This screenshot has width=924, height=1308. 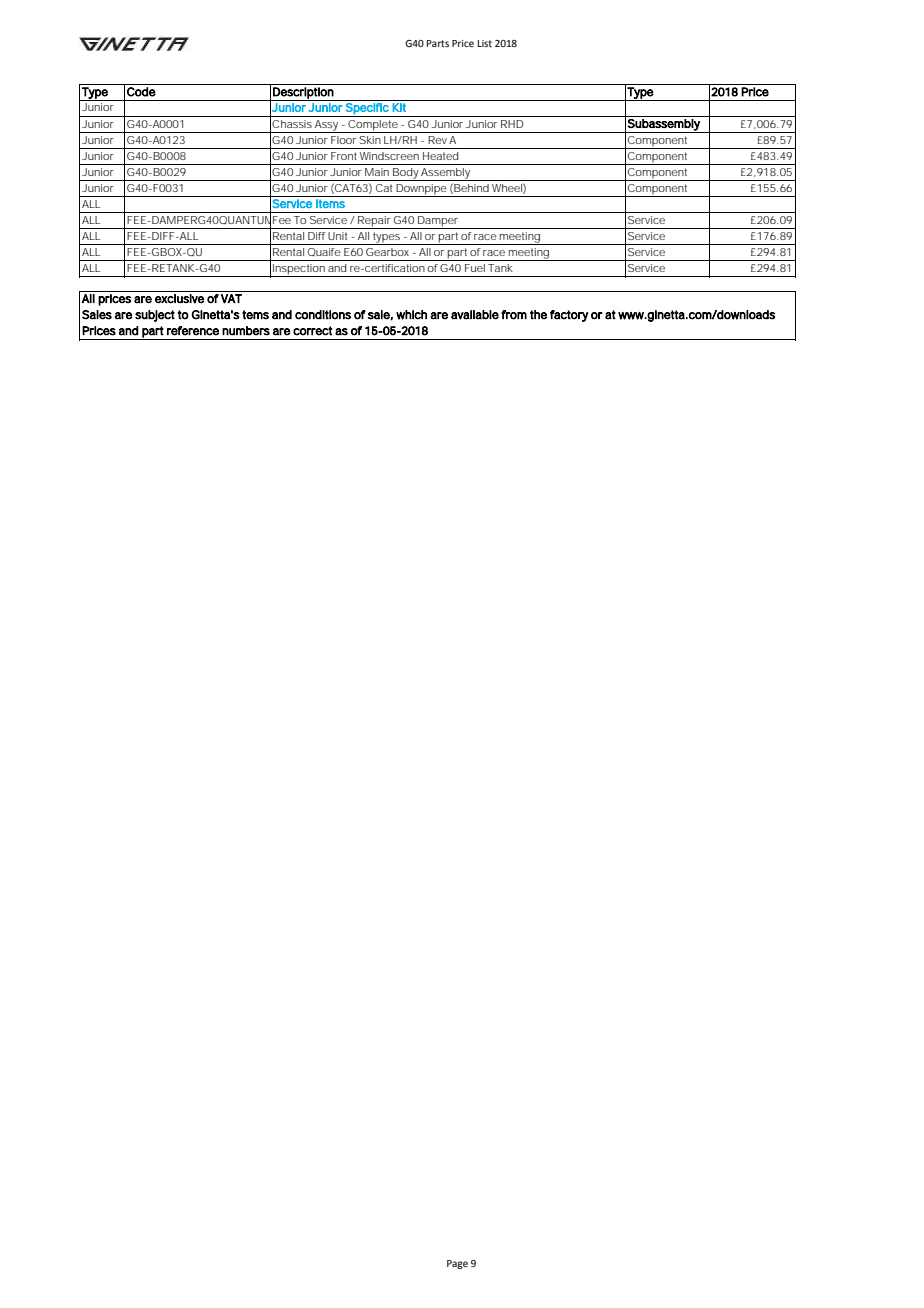 I want to click on factory, so click(x=569, y=316).
